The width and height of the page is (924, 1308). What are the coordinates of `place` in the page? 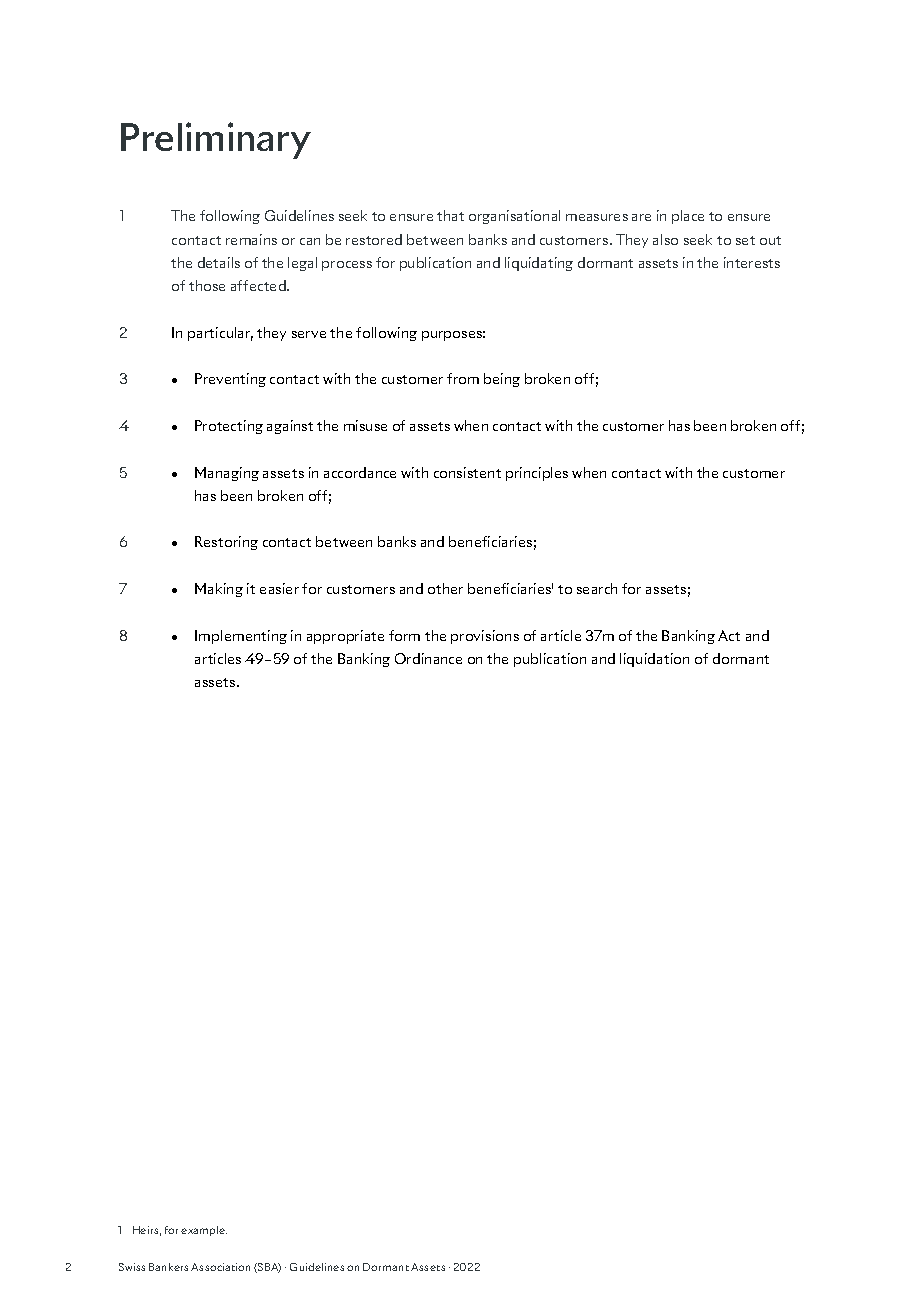 It's located at (688, 217).
